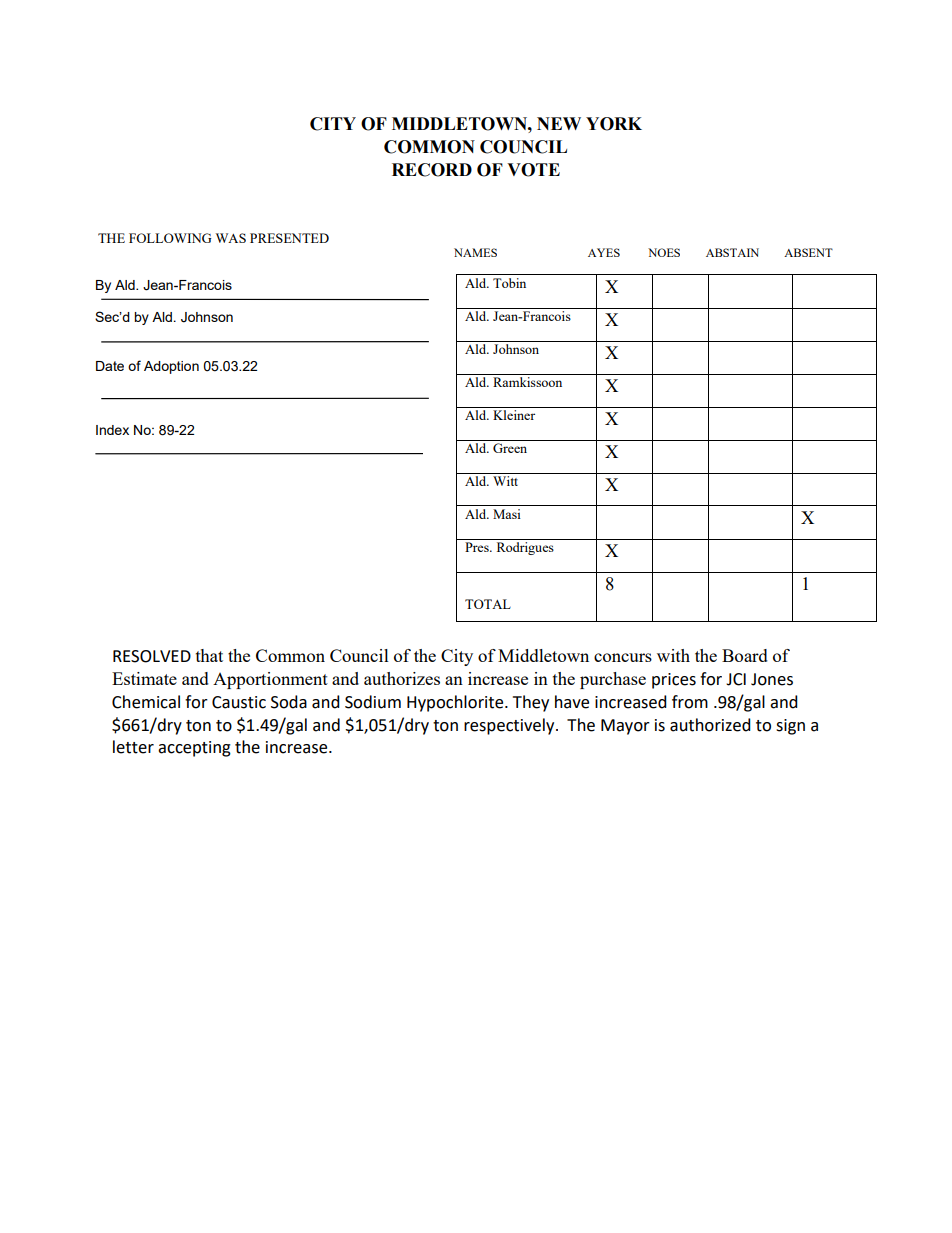 The height and width of the screenshot is (1233, 952). Describe the element at coordinates (732, 252) in the screenshot. I see `ABSTAIN` at that location.
